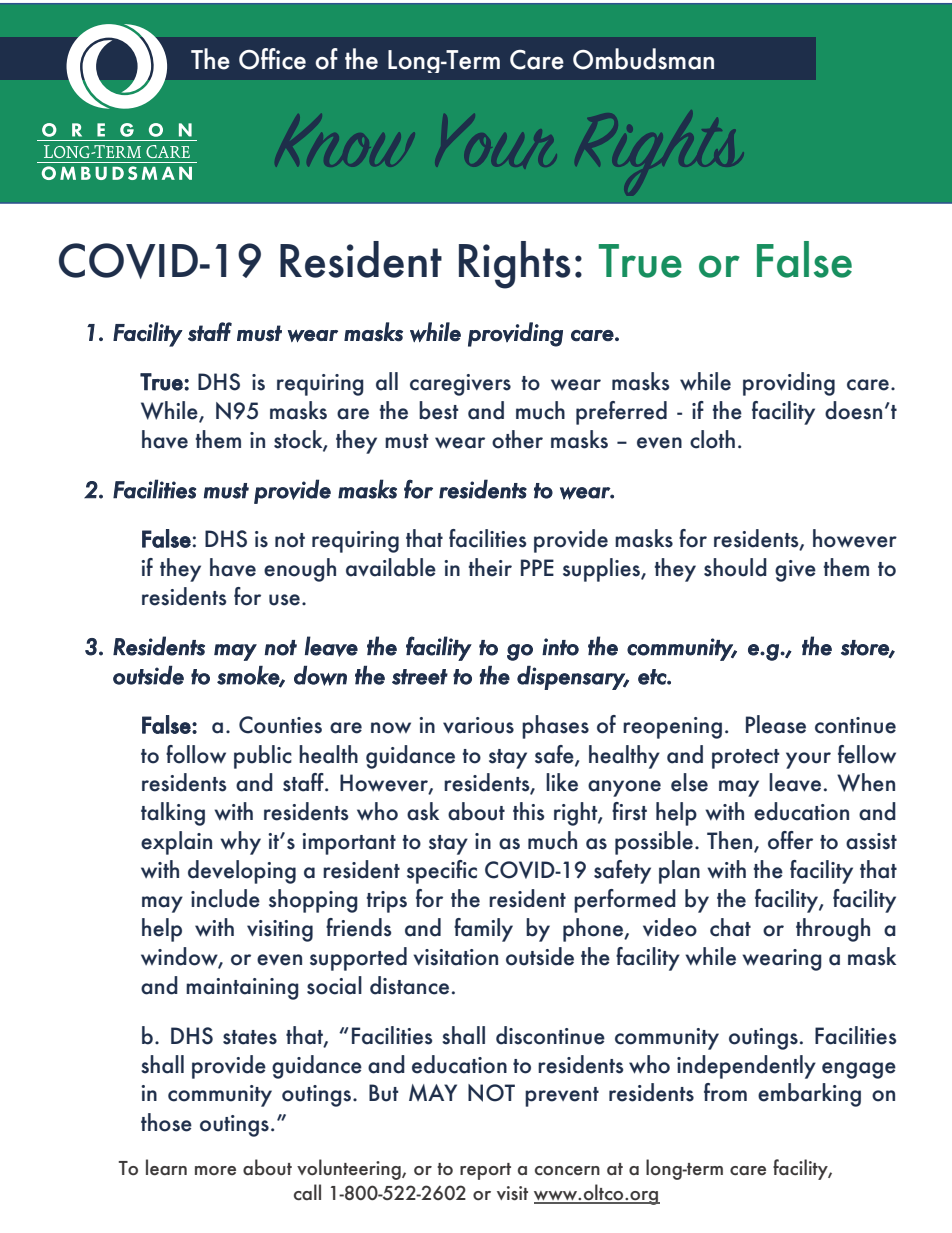 The image size is (952, 1233). I want to click on more, so click(215, 1170).
